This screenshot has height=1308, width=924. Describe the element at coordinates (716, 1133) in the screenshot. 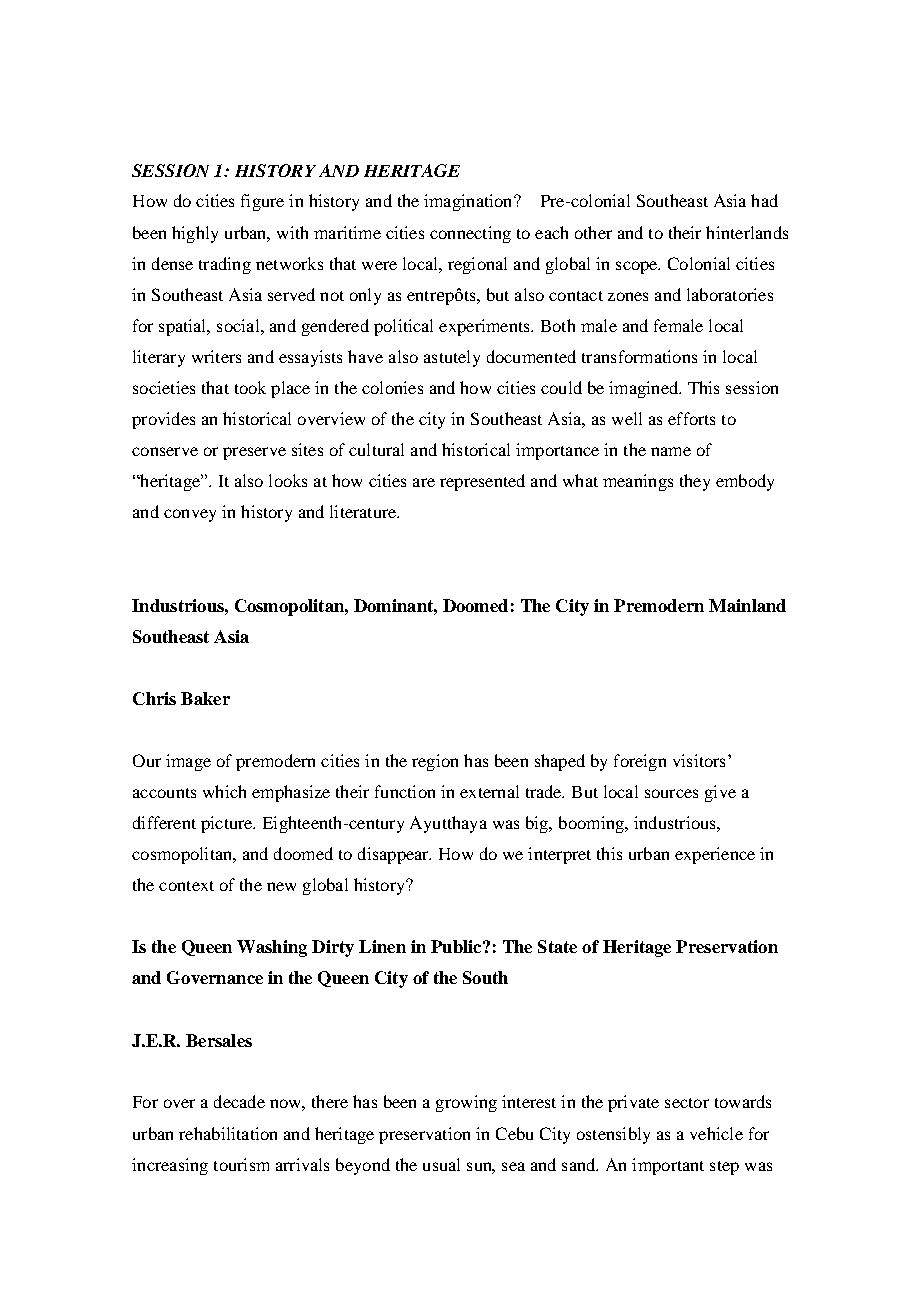

I see `vehicle` at that location.
